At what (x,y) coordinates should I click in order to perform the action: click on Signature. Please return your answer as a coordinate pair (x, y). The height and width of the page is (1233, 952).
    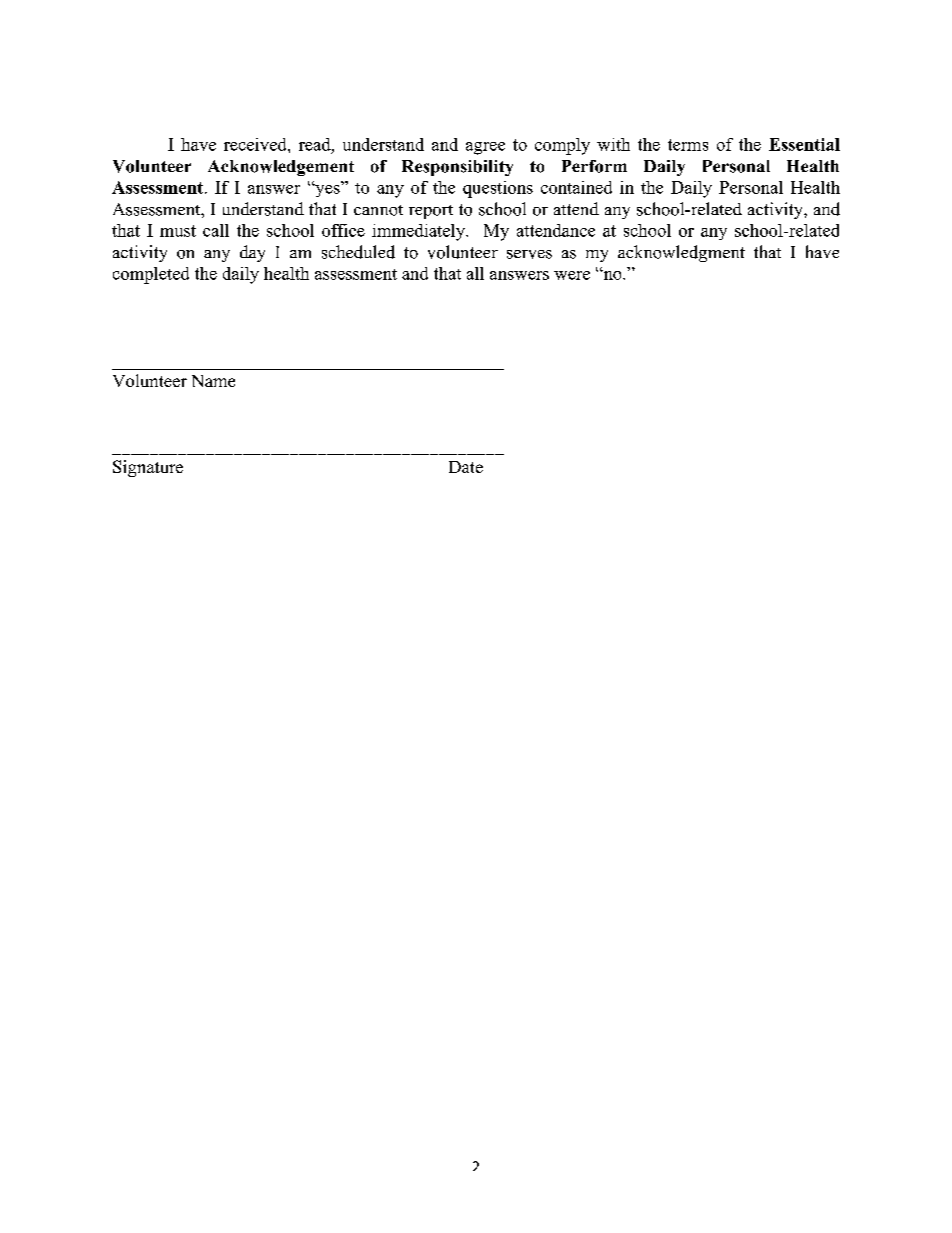
    Looking at the image, I should click on (148, 468).
